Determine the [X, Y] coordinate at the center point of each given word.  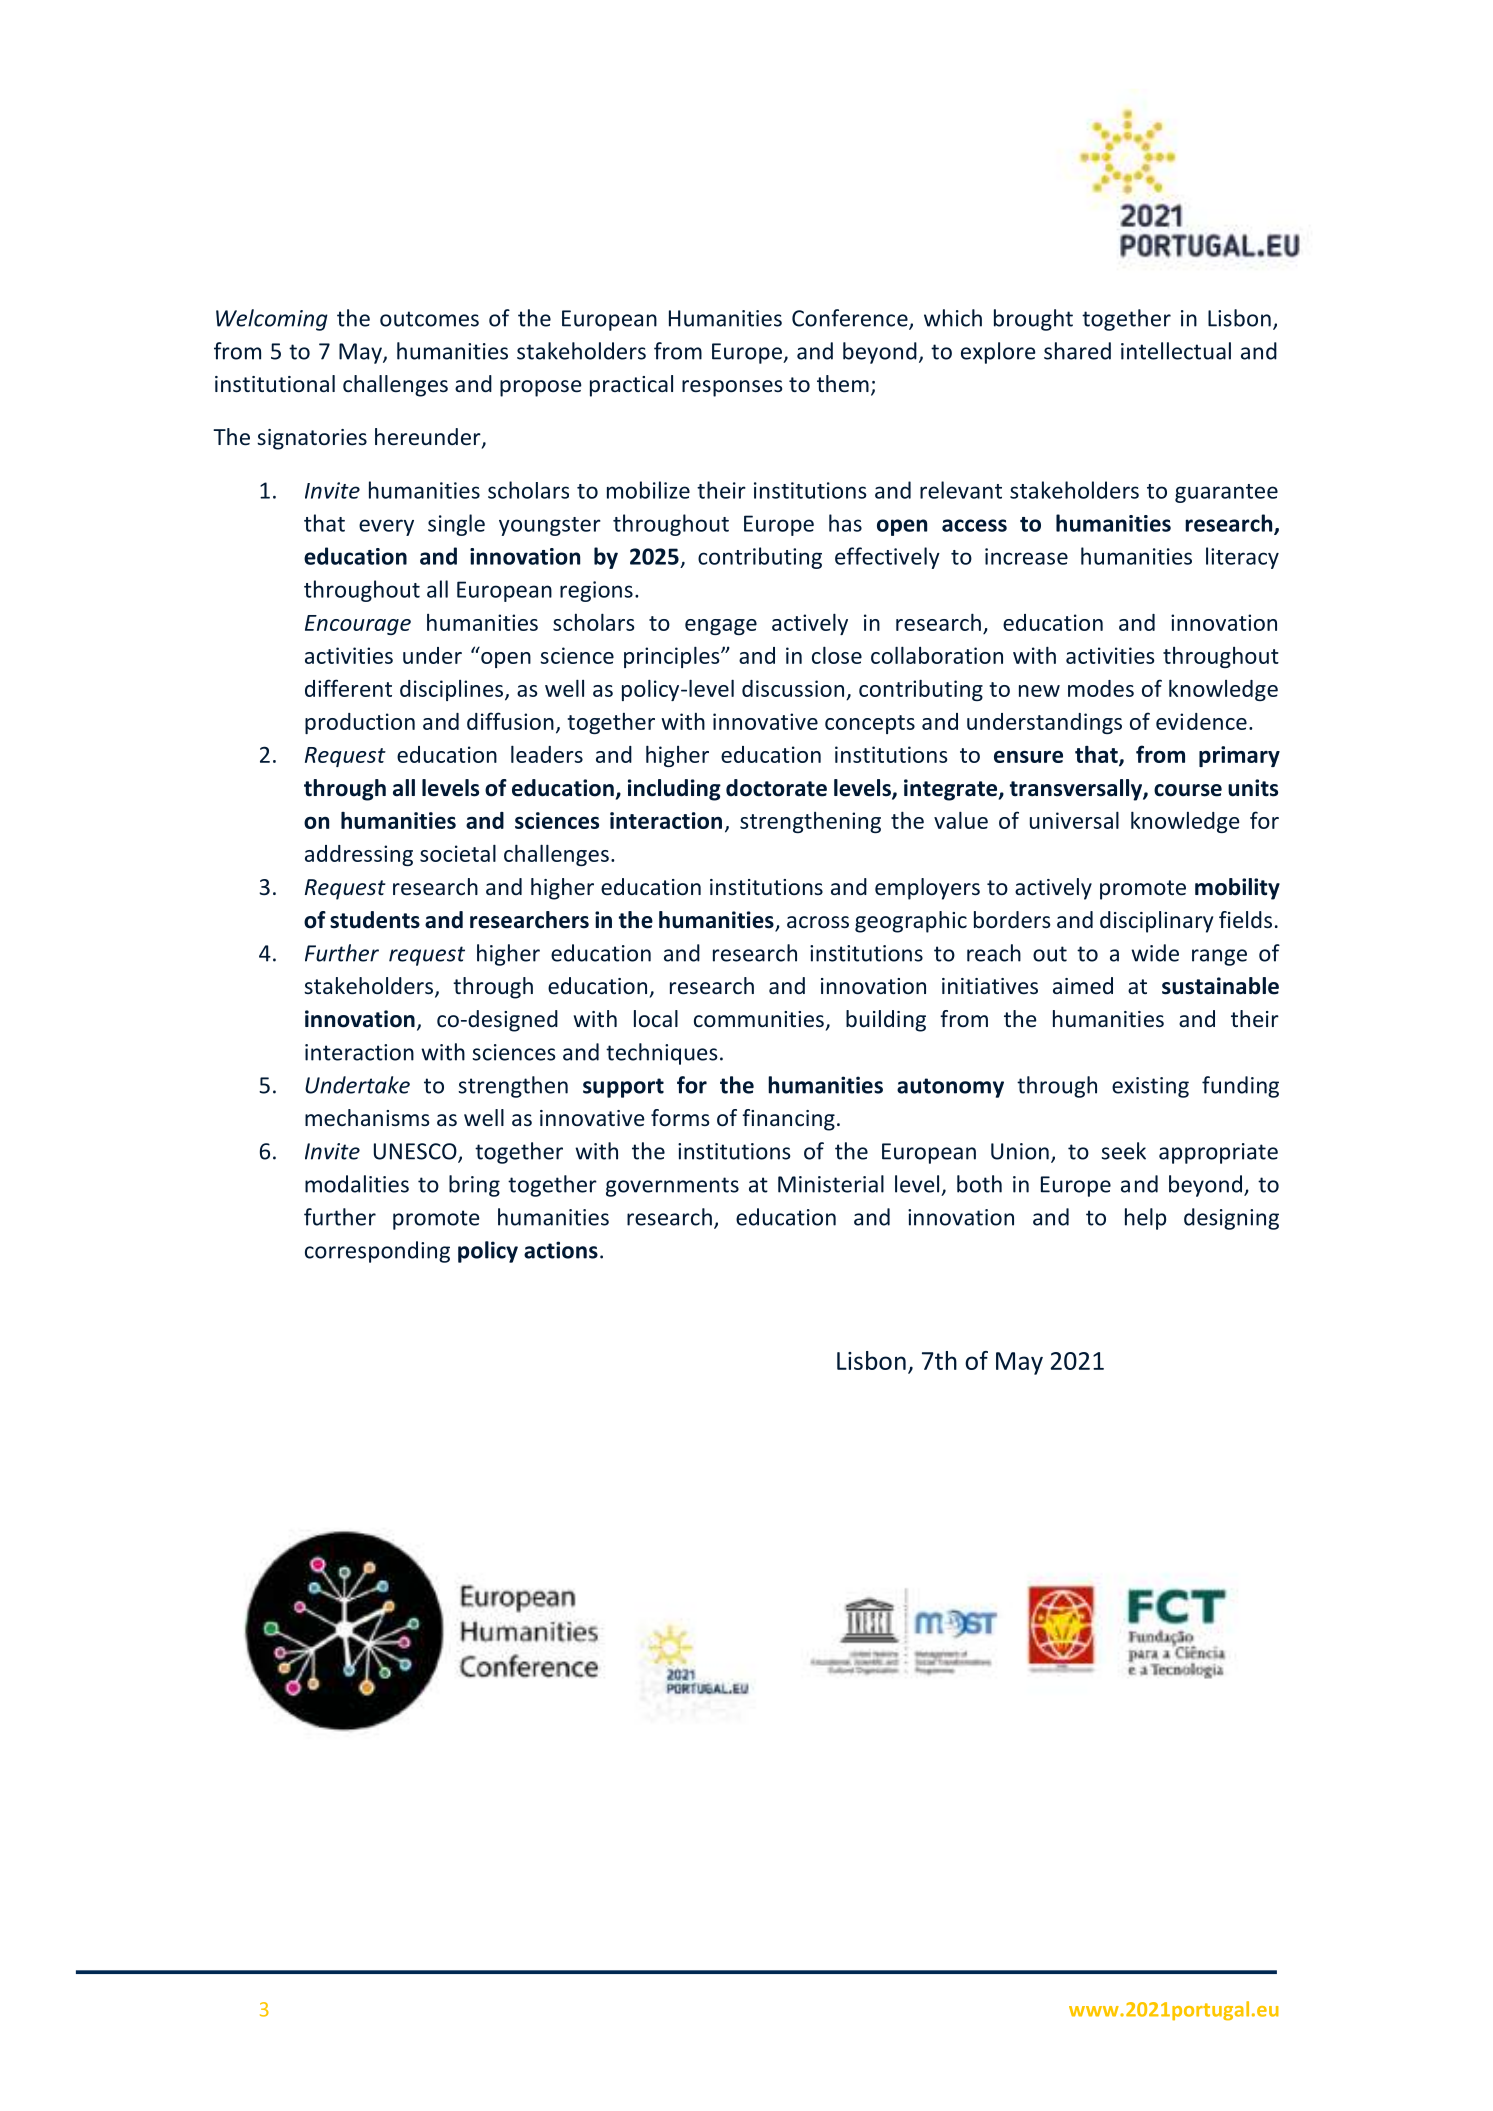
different [348, 688]
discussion [793, 688]
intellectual [1176, 351]
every [386, 527]
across [818, 922]
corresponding [377, 1252]
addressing [359, 855]
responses [732, 388]
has [845, 523]
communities [759, 1019]
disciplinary [1156, 922]
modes [1101, 688]
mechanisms [367, 1117]
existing [1150, 1087]
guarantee [1226, 493]
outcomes [429, 319]
